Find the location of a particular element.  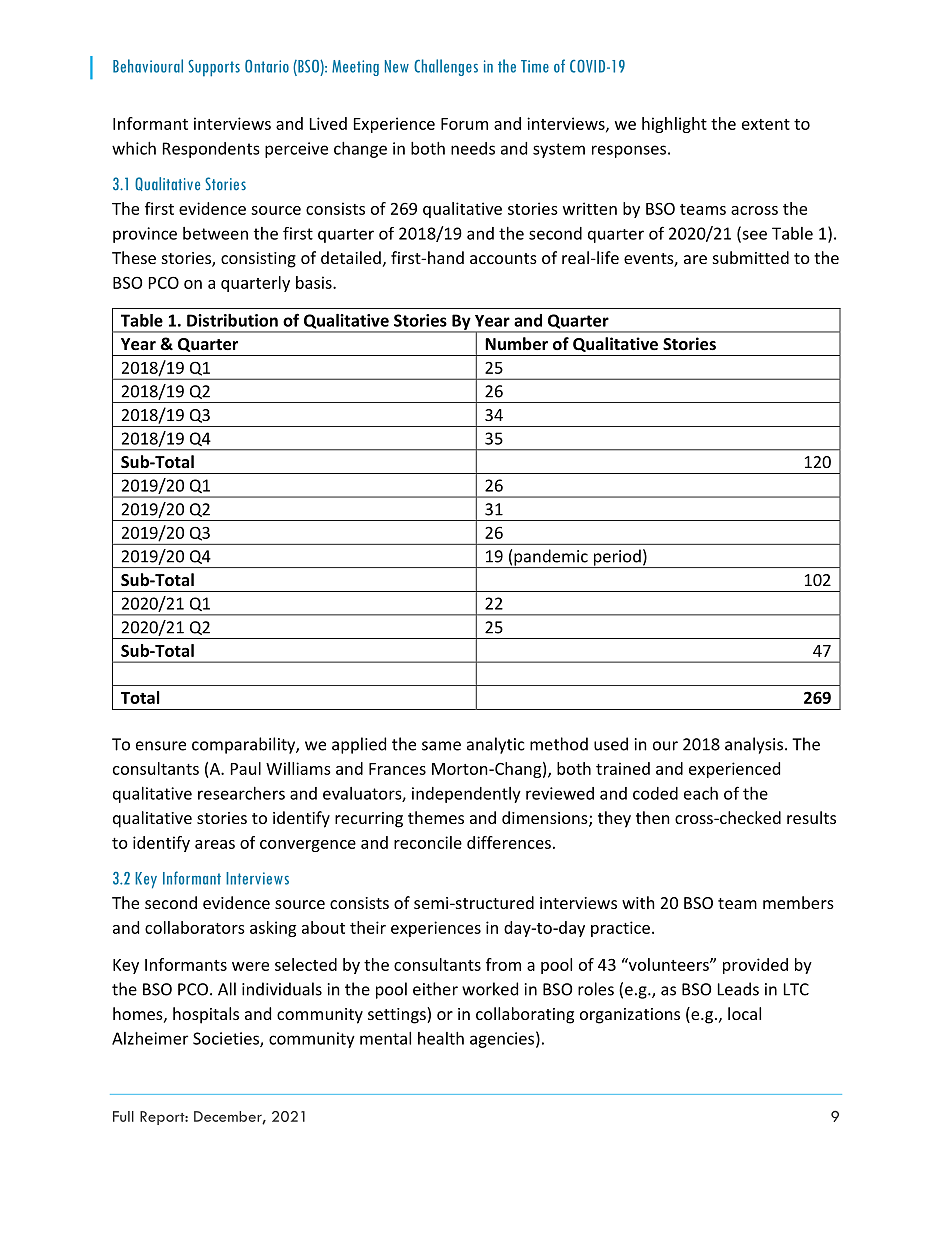

pandemic is located at coordinates (551, 558).
